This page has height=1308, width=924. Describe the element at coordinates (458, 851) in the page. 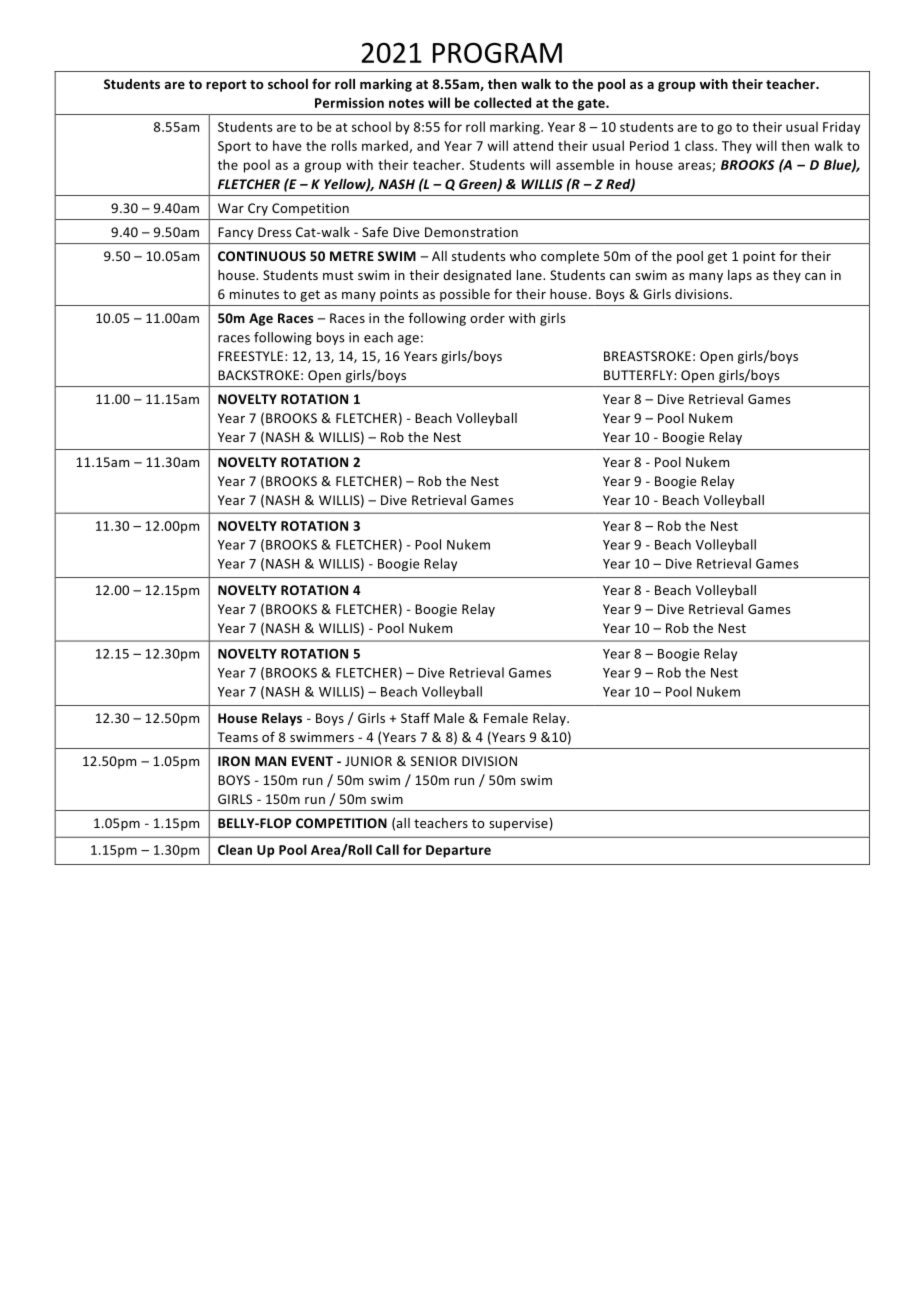

I see `Departure` at that location.
